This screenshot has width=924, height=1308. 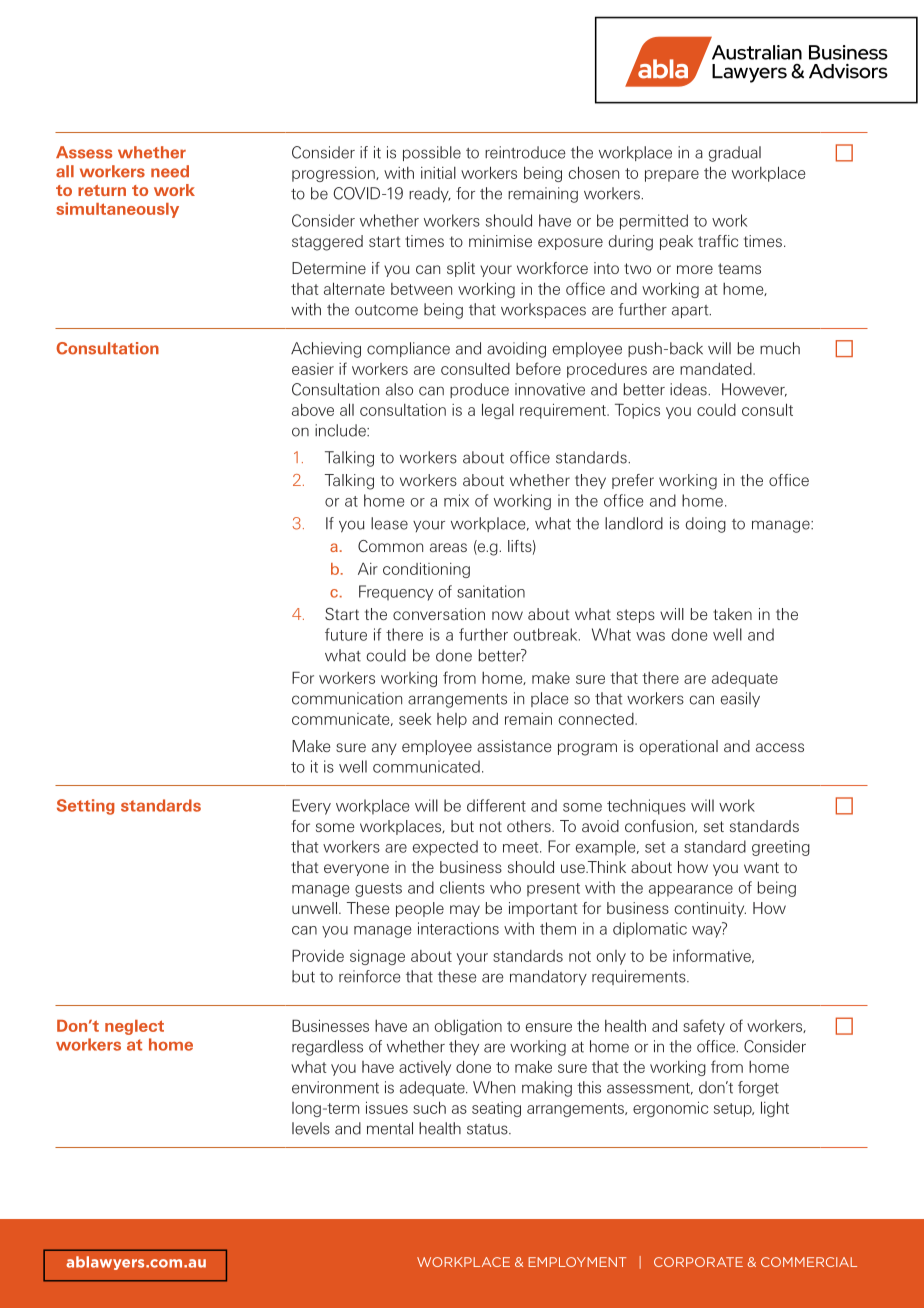 I want to click on help, so click(x=452, y=720).
